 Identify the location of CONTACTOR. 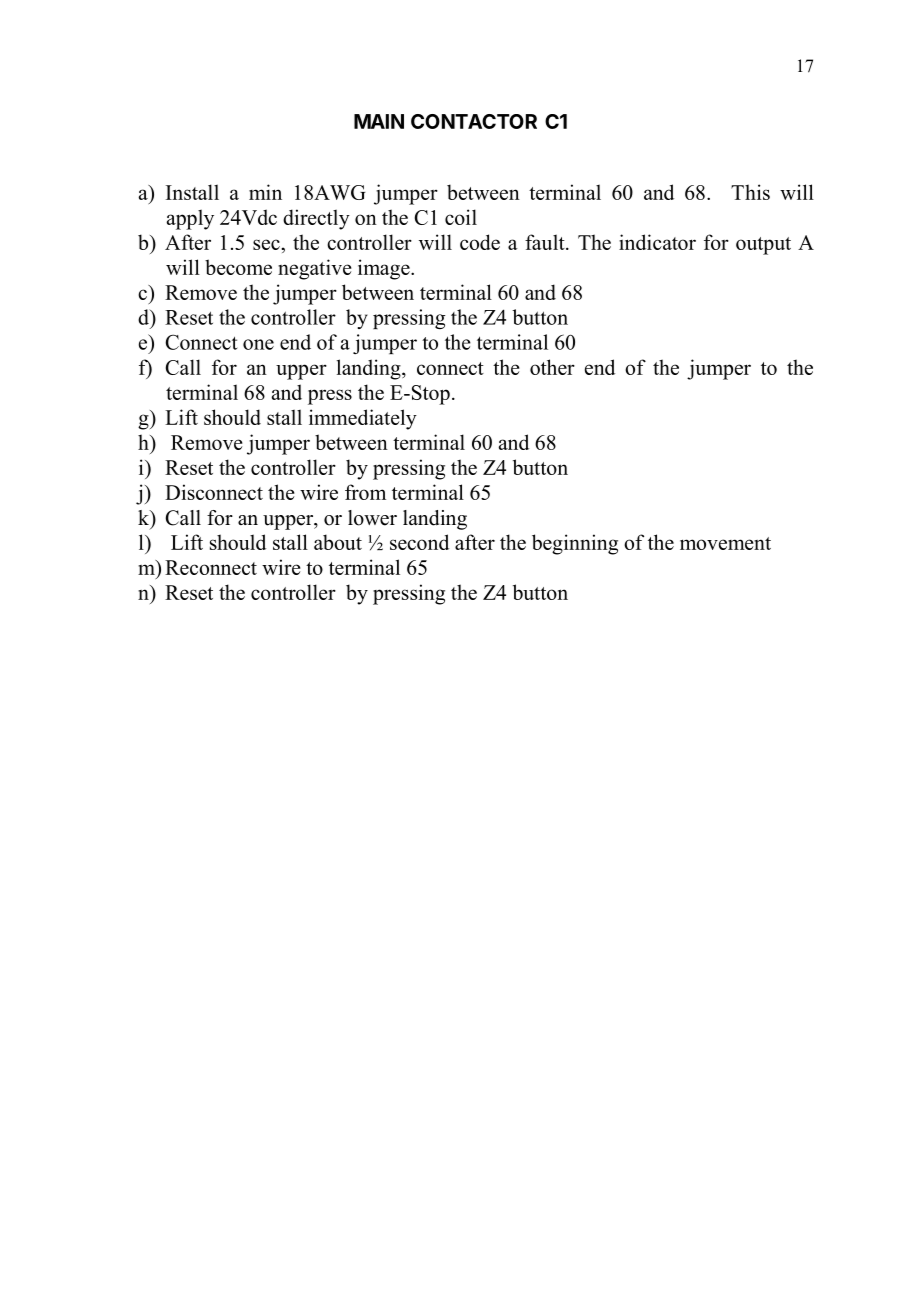
(474, 121).
